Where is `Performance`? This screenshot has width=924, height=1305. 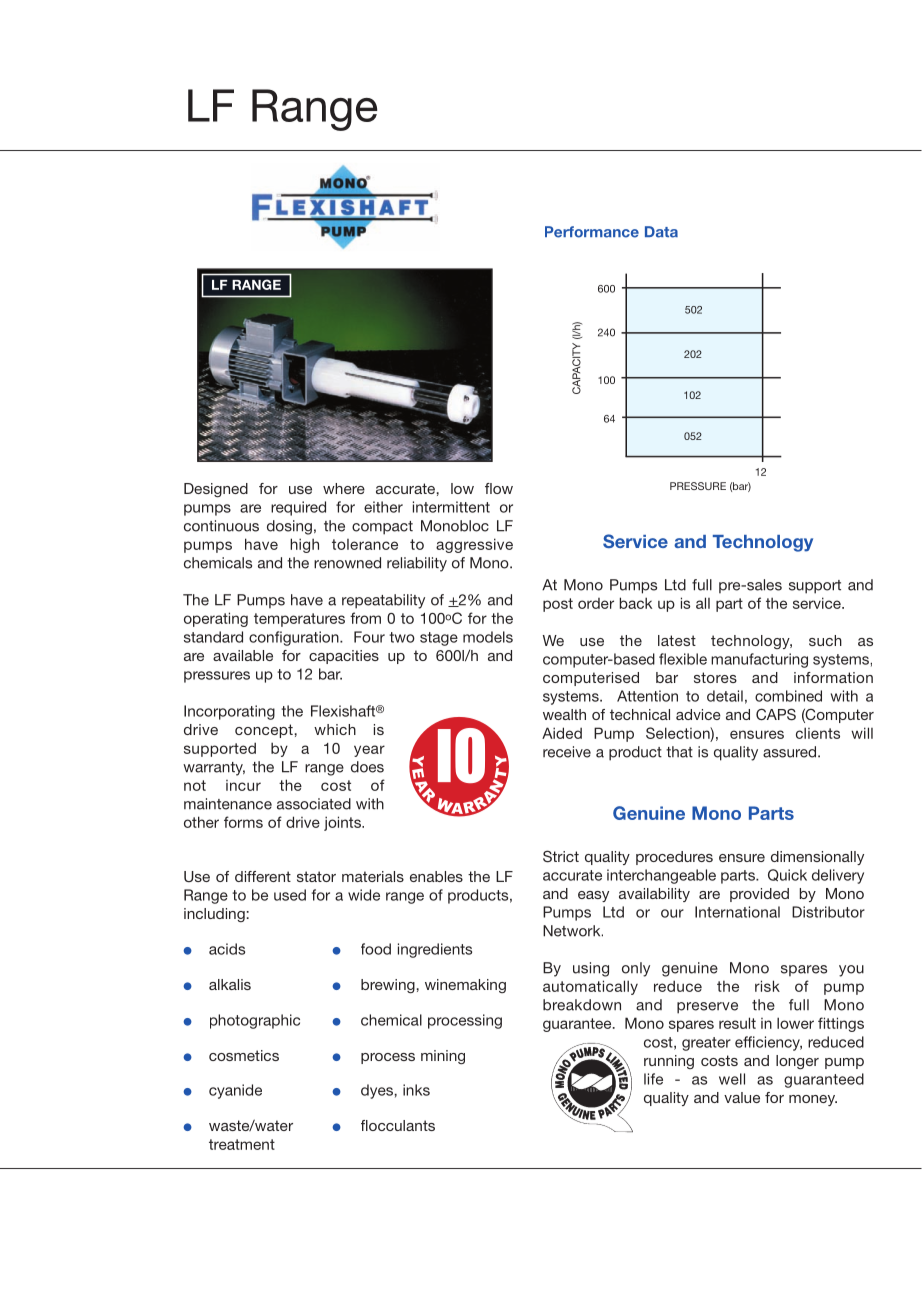
Performance is located at coordinates (592, 232).
